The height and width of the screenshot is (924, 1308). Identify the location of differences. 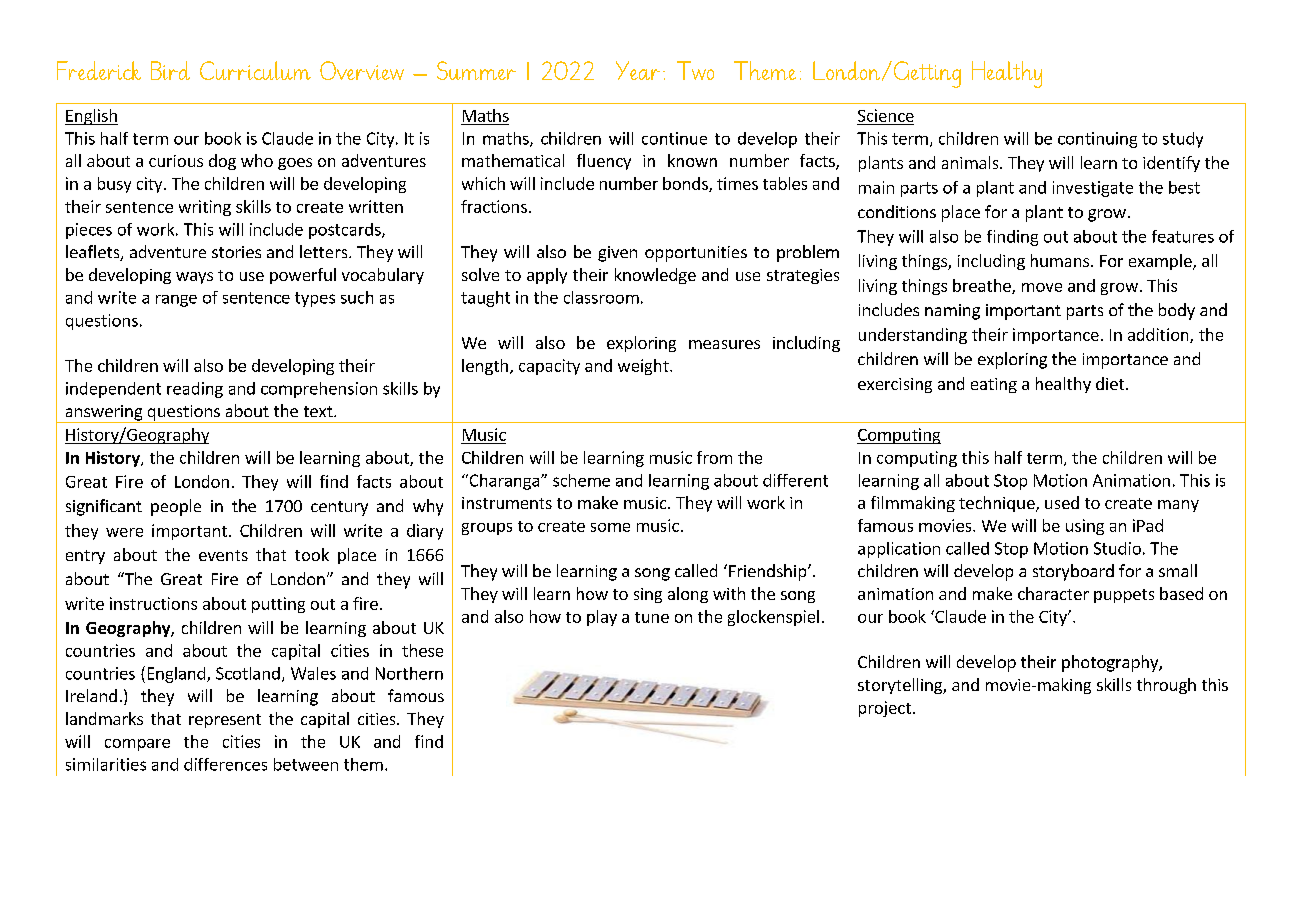
(225, 764).
